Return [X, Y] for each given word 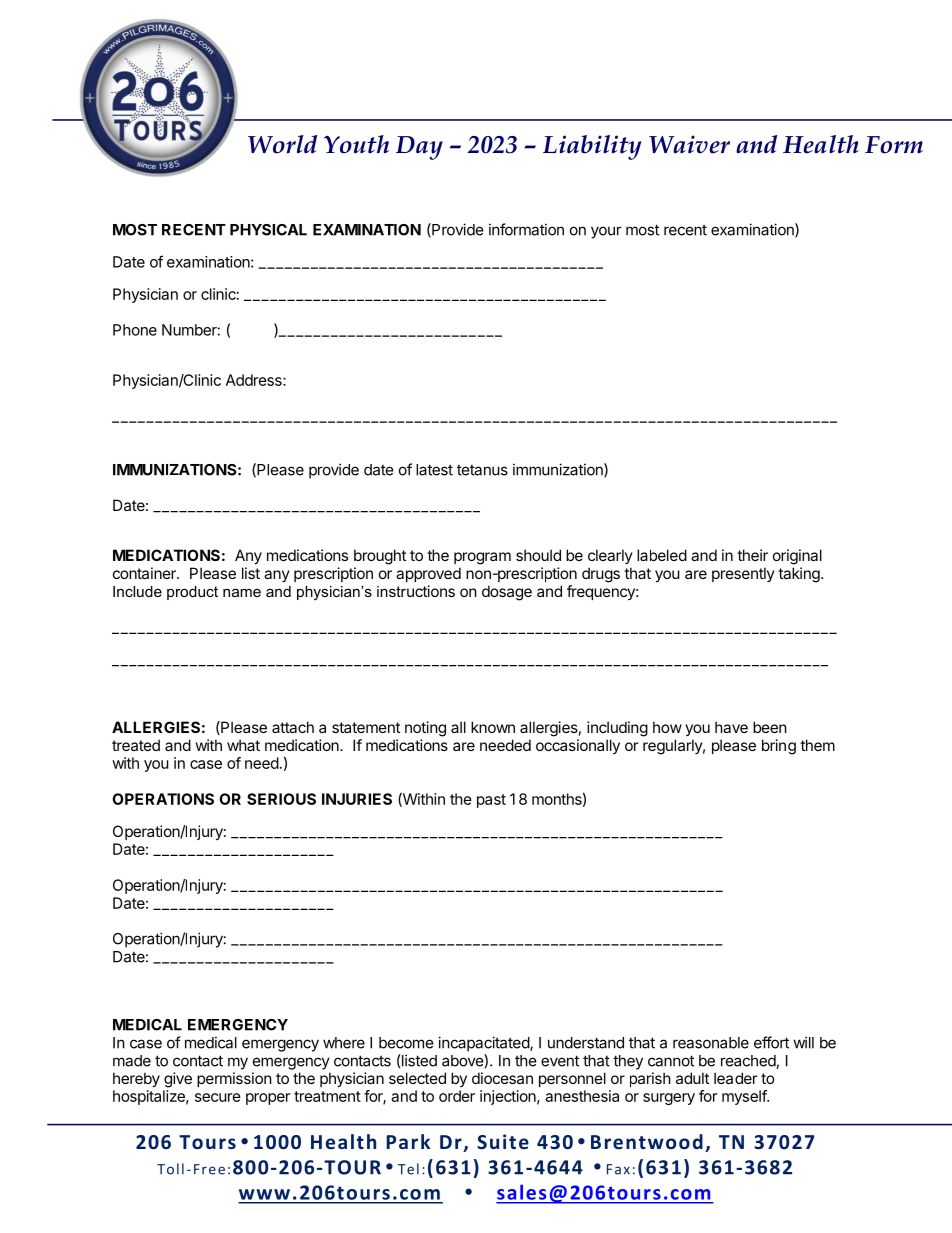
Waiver [689, 144]
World [282, 144]
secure [218, 1097]
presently [743, 574]
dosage [507, 593]
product [192, 593]
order [457, 1096]
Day [419, 148]
